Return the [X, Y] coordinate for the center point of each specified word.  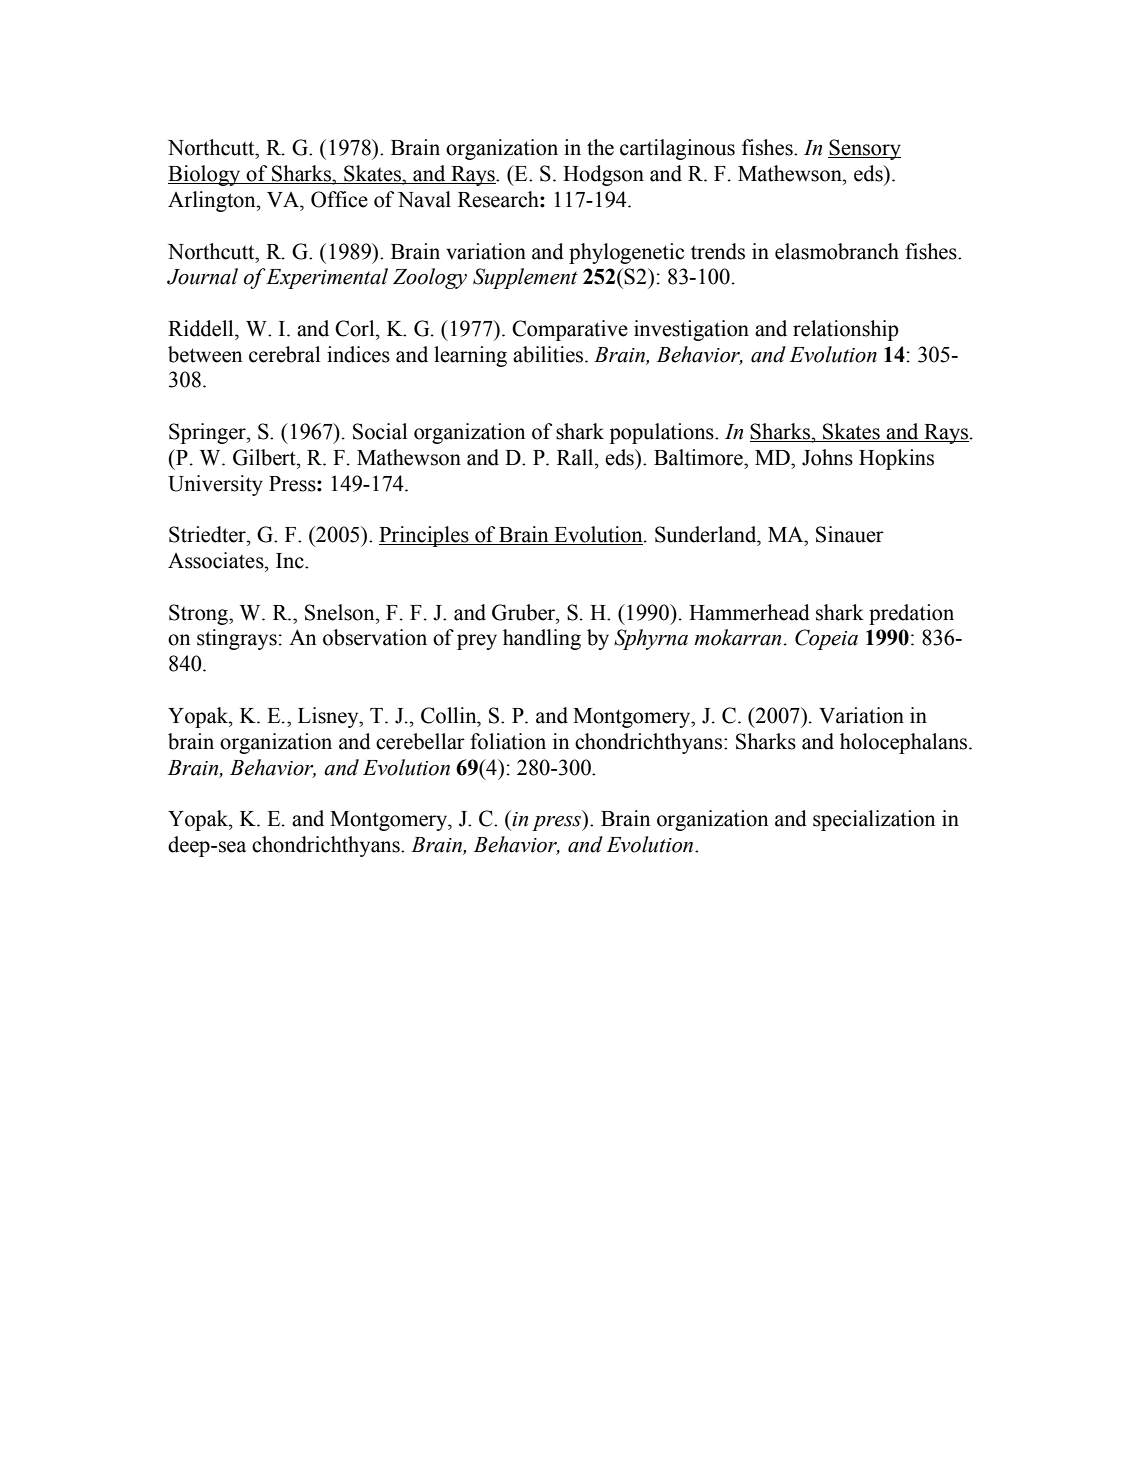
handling [542, 639]
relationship [846, 330]
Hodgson [603, 175]
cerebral [284, 354]
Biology [205, 175]
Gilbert [265, 457]
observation [375, 637]
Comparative [570, 330]
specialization [874, 820]
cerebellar [420, 741]
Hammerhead [749, 612]
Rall [576, 457]
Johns [827, 457]
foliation [508, 741]
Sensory [864, 149]
